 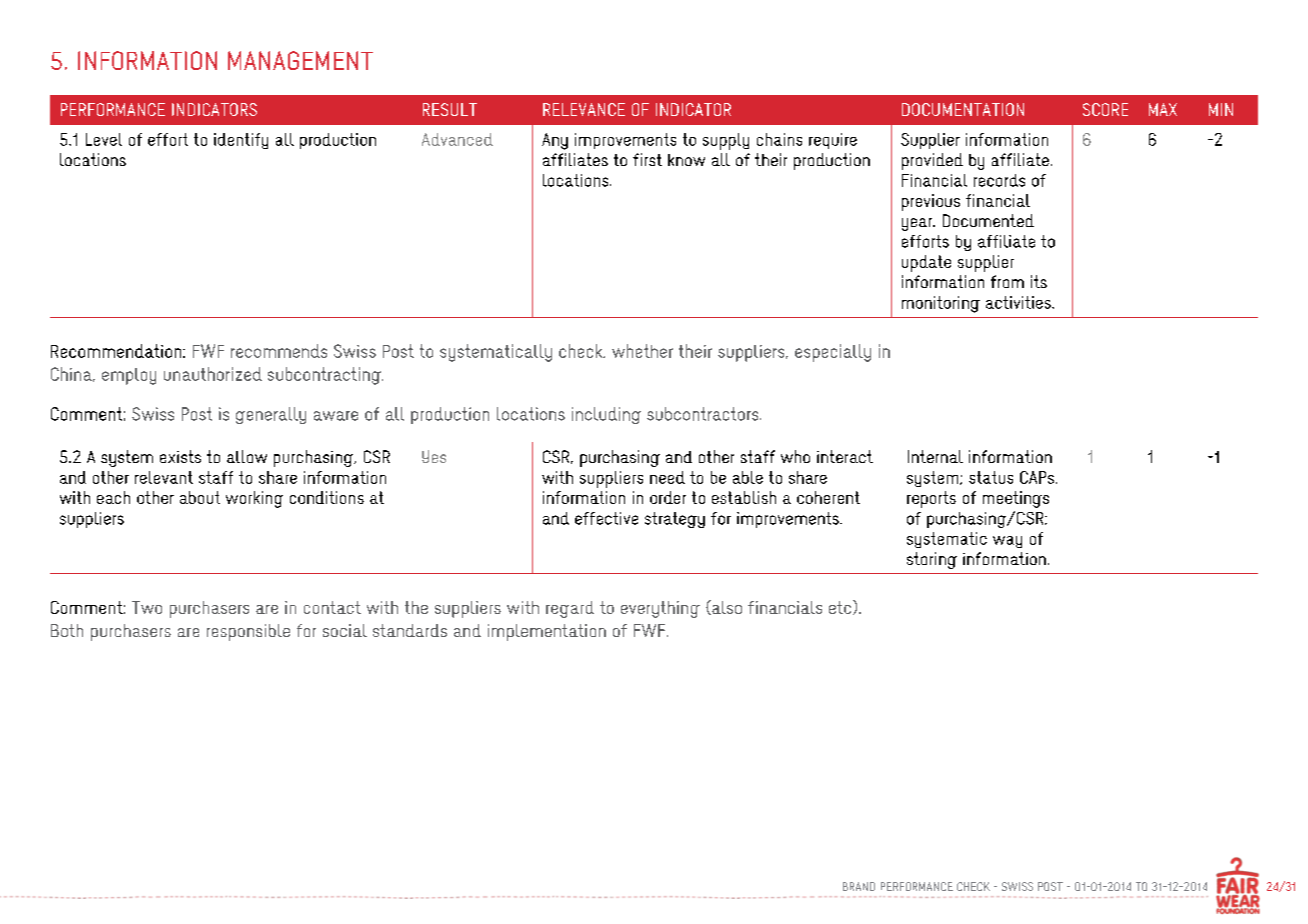 What do you see at coordinates (988, 220) in the image?
I see `Documented` at bounding box center [988, 220].
